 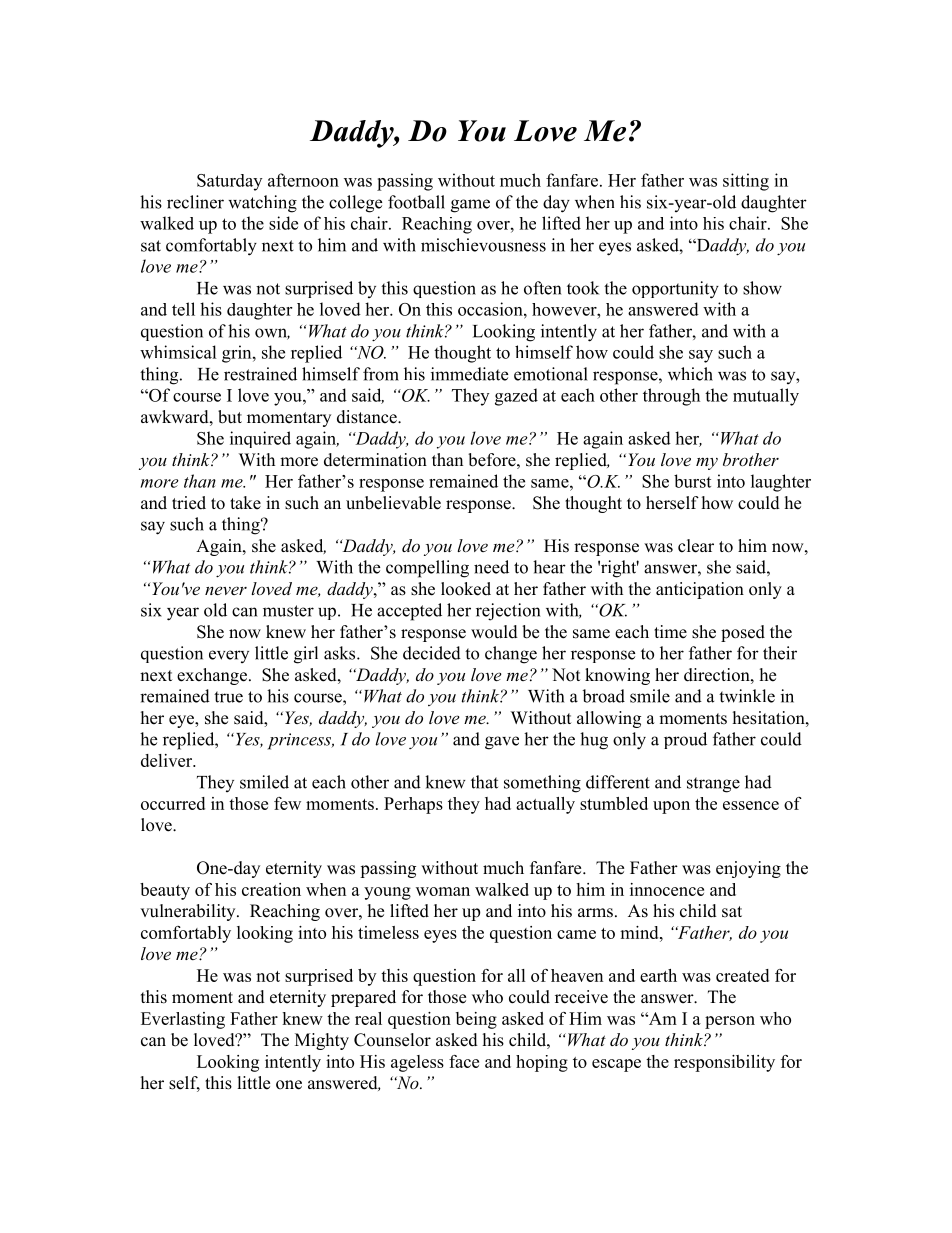 I want to click on game, so click(x=470, y=206).
